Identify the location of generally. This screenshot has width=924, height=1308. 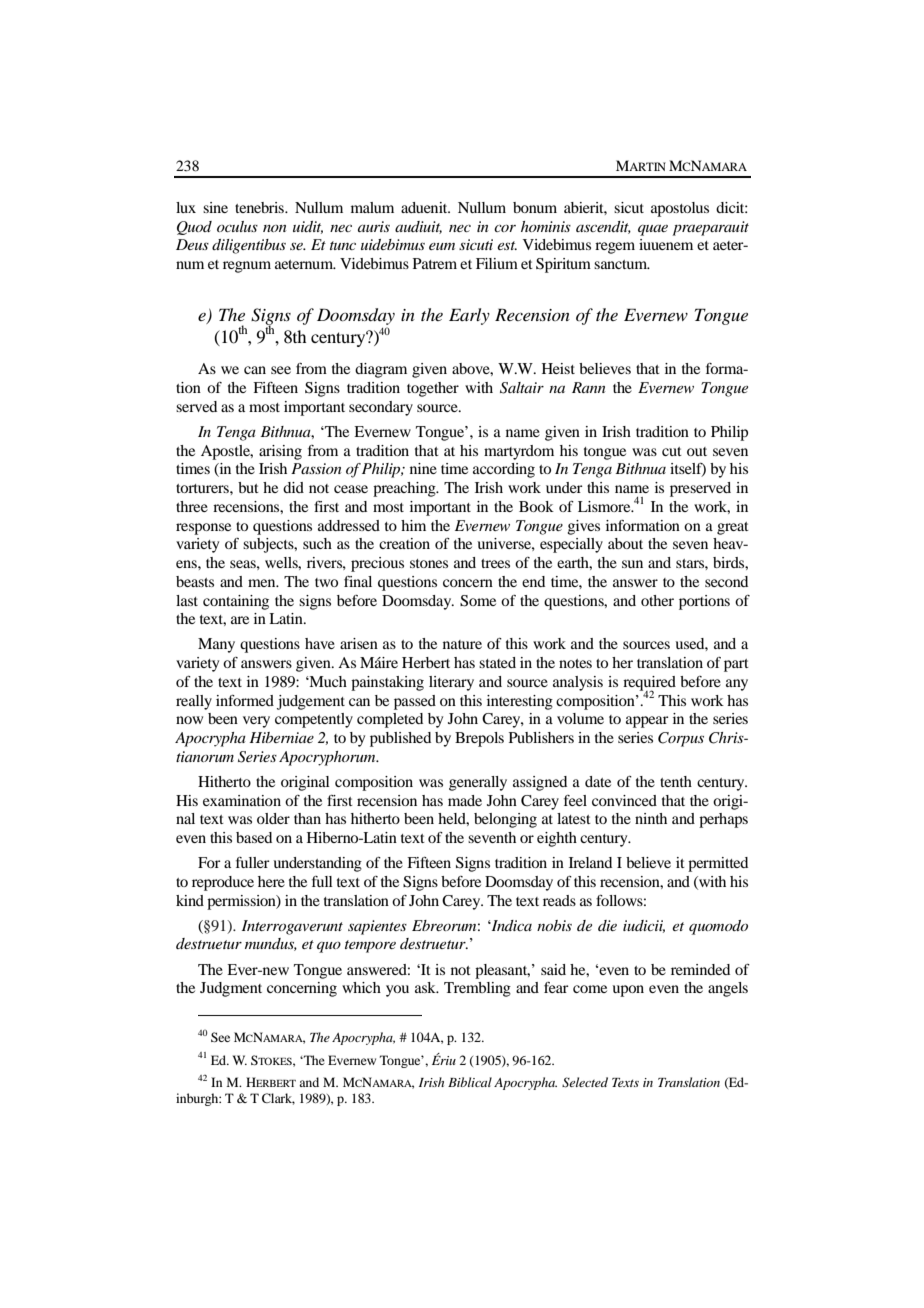
(478, 783).
